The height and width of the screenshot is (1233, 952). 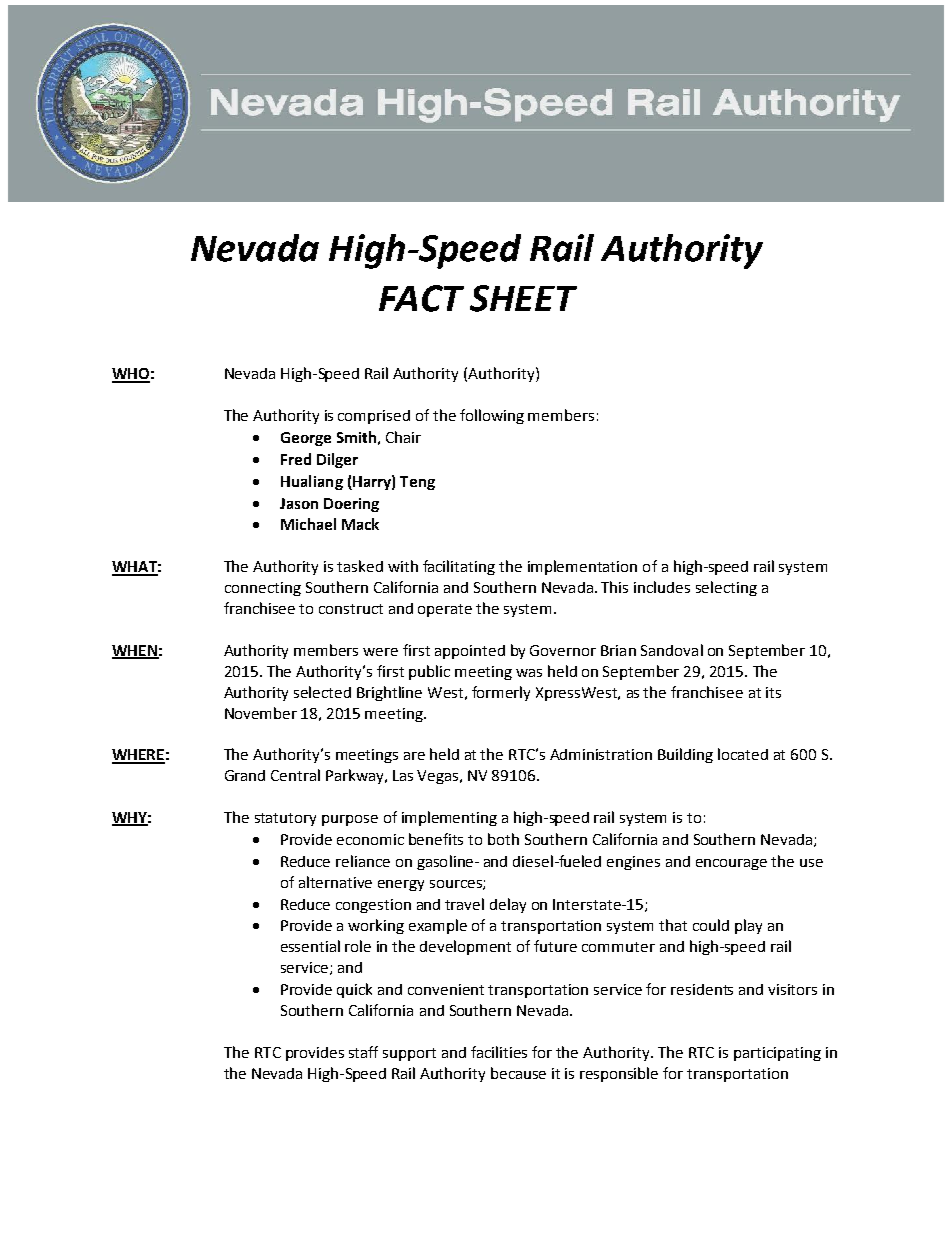 I want to click on FACT, so click(x=421, y=298).
